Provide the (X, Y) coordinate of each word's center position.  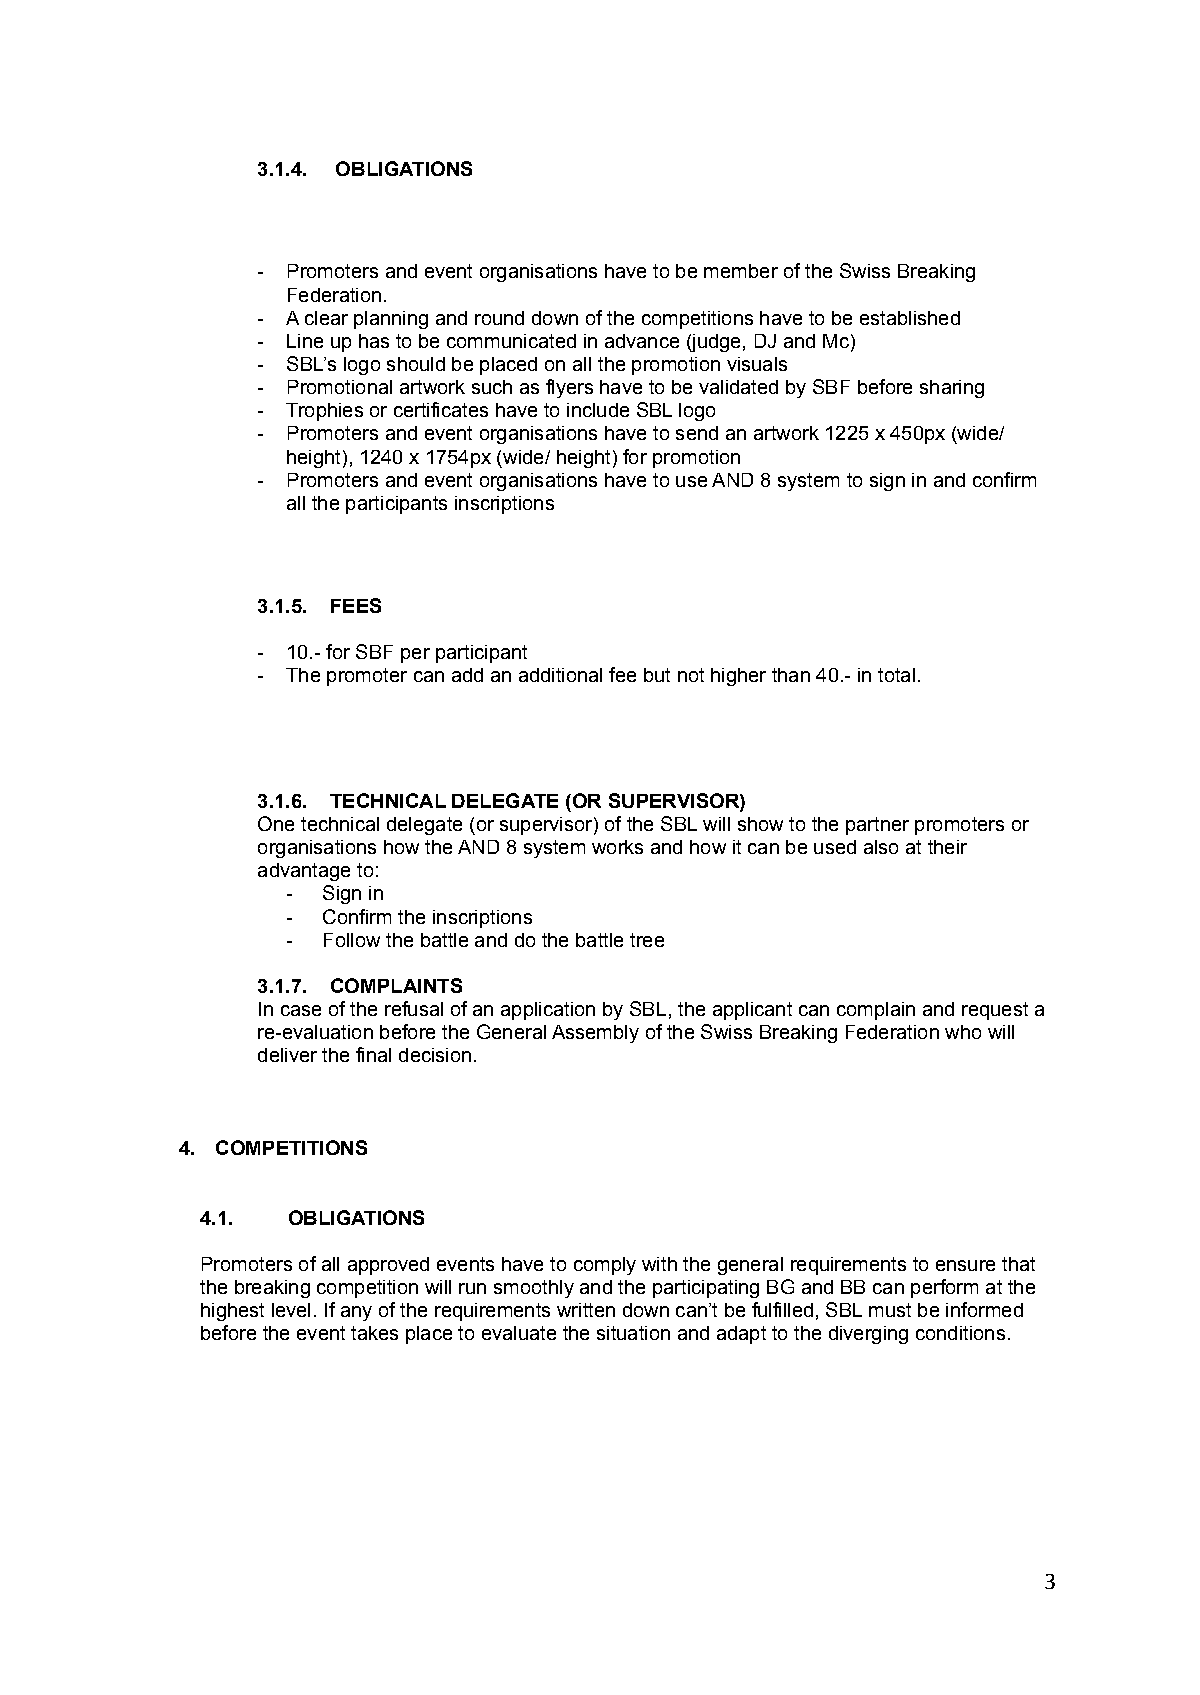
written (586, 1310)
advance (642, 341)
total (896, 675)
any (356, 1313)
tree (647, 940)
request (995, 1011)
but (657, 675)
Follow (352, 940)
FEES (356, 605)
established (910, 318)
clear (326, 318)
